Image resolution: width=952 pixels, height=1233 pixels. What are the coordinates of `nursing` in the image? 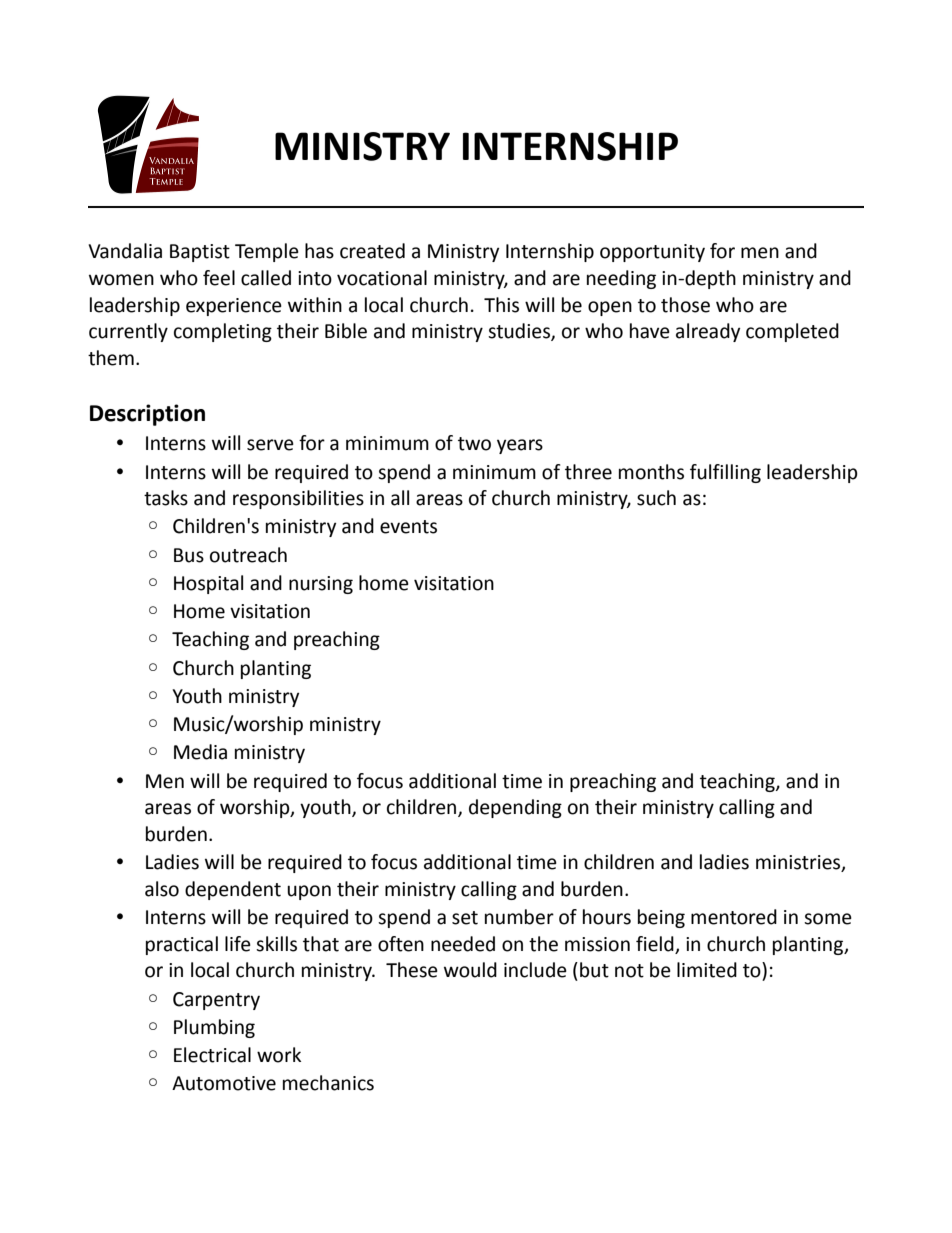 It's located at (321, 585).
